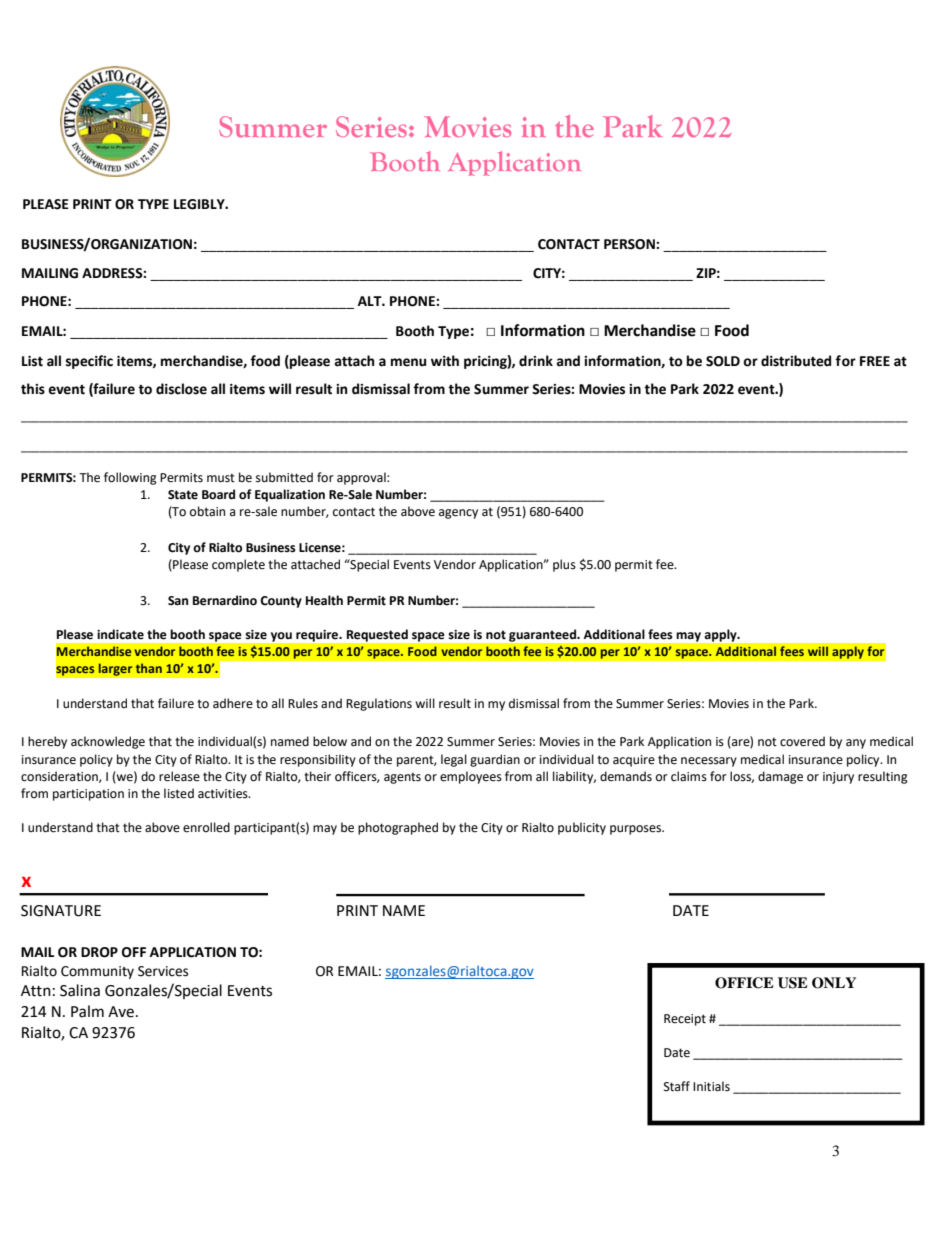 This document has height=1233, width=952. I want to click on agency, so click(458, 514).
